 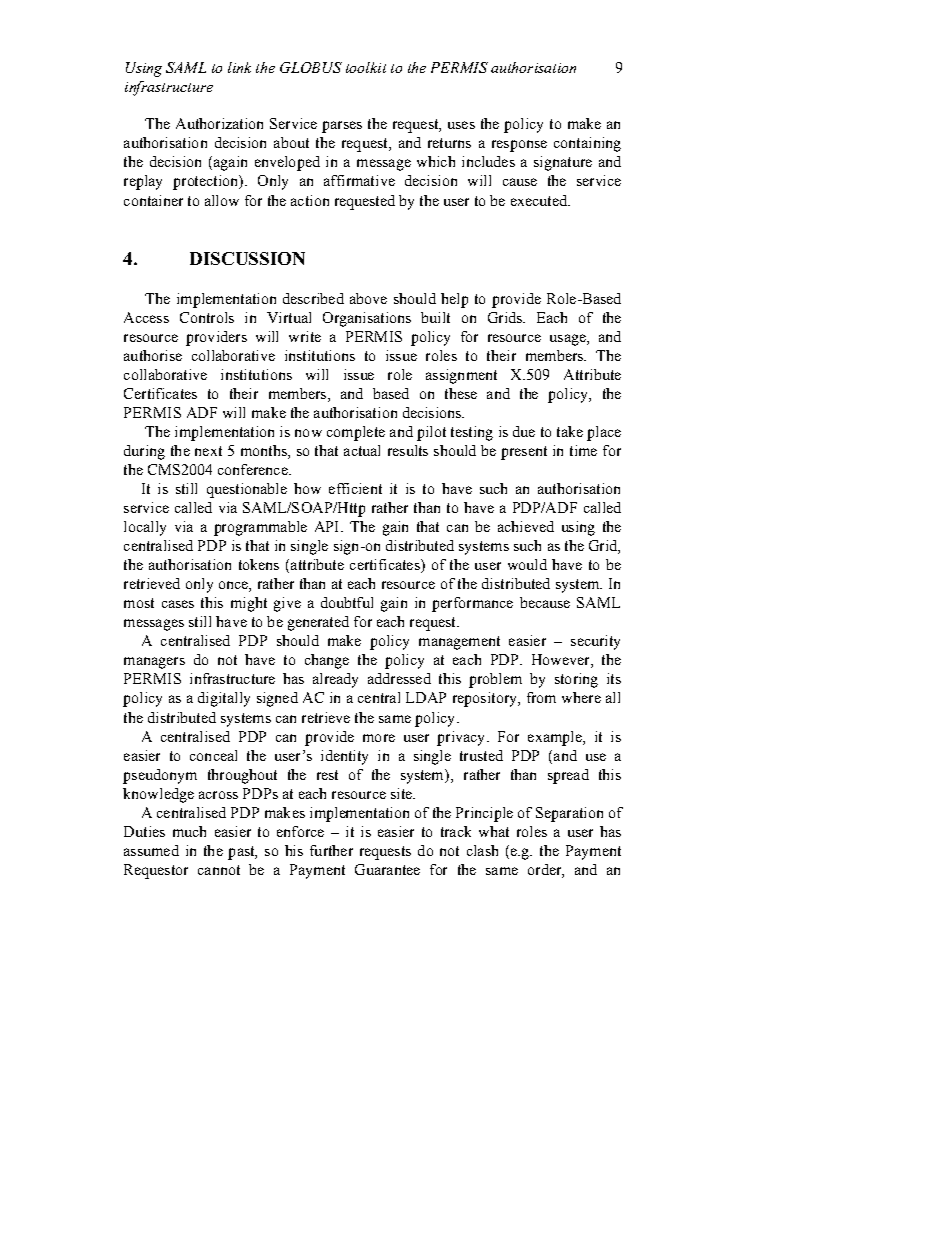 I want to click on from, so click(x=541, y=697).
